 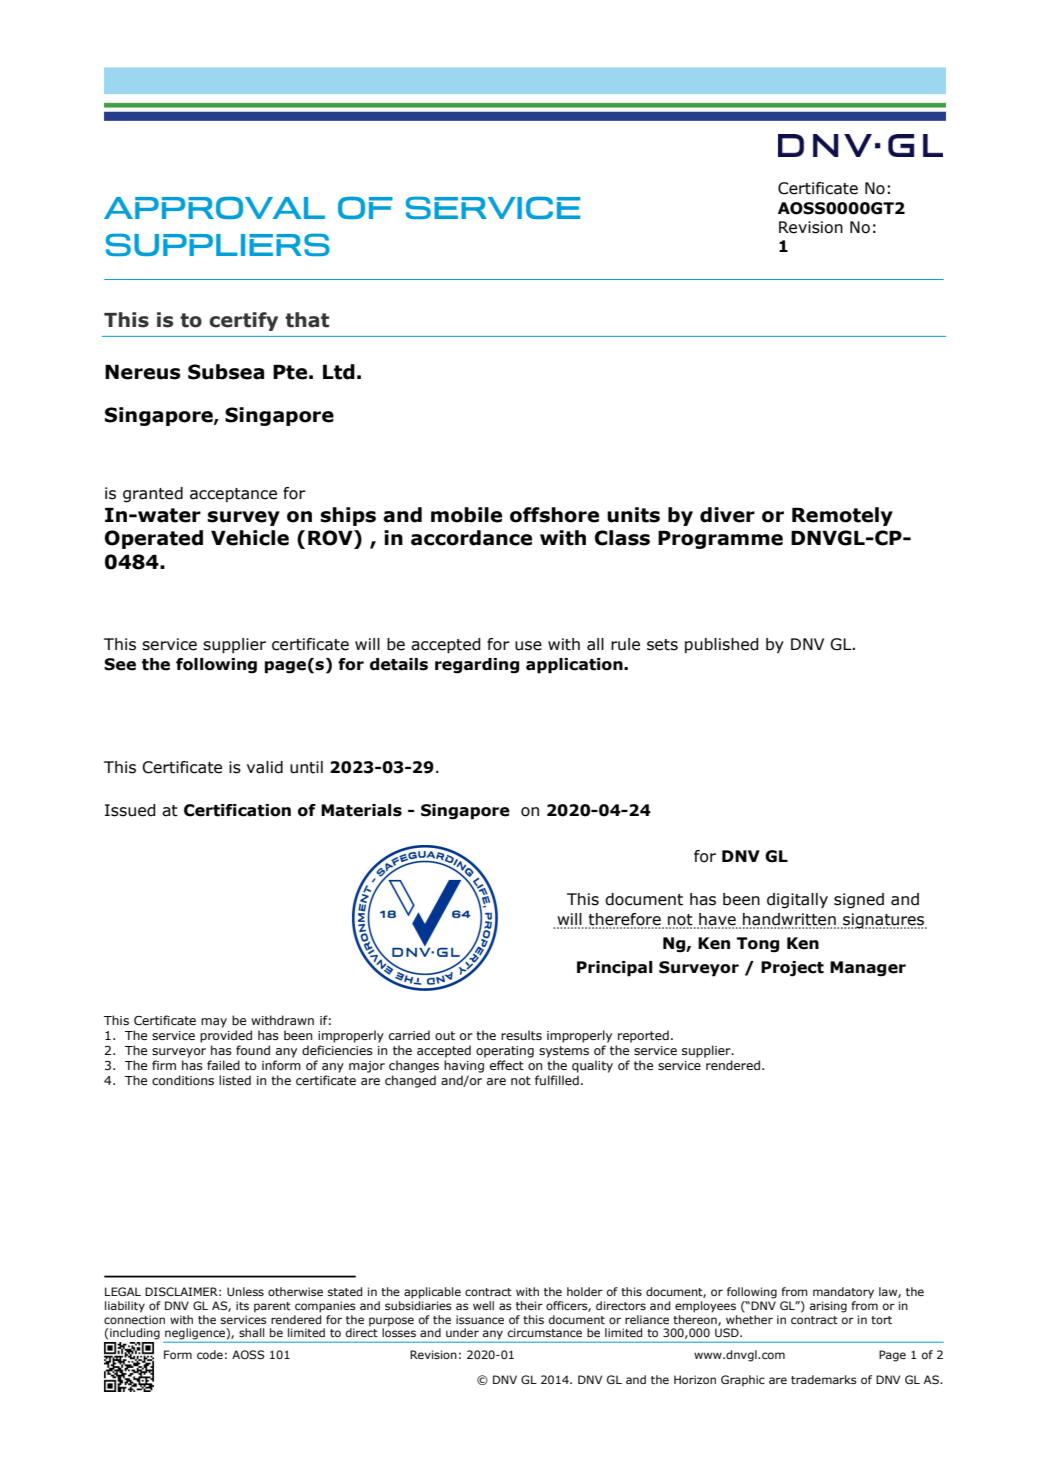 I want to click on digitally, so click(x=797, y=901).
